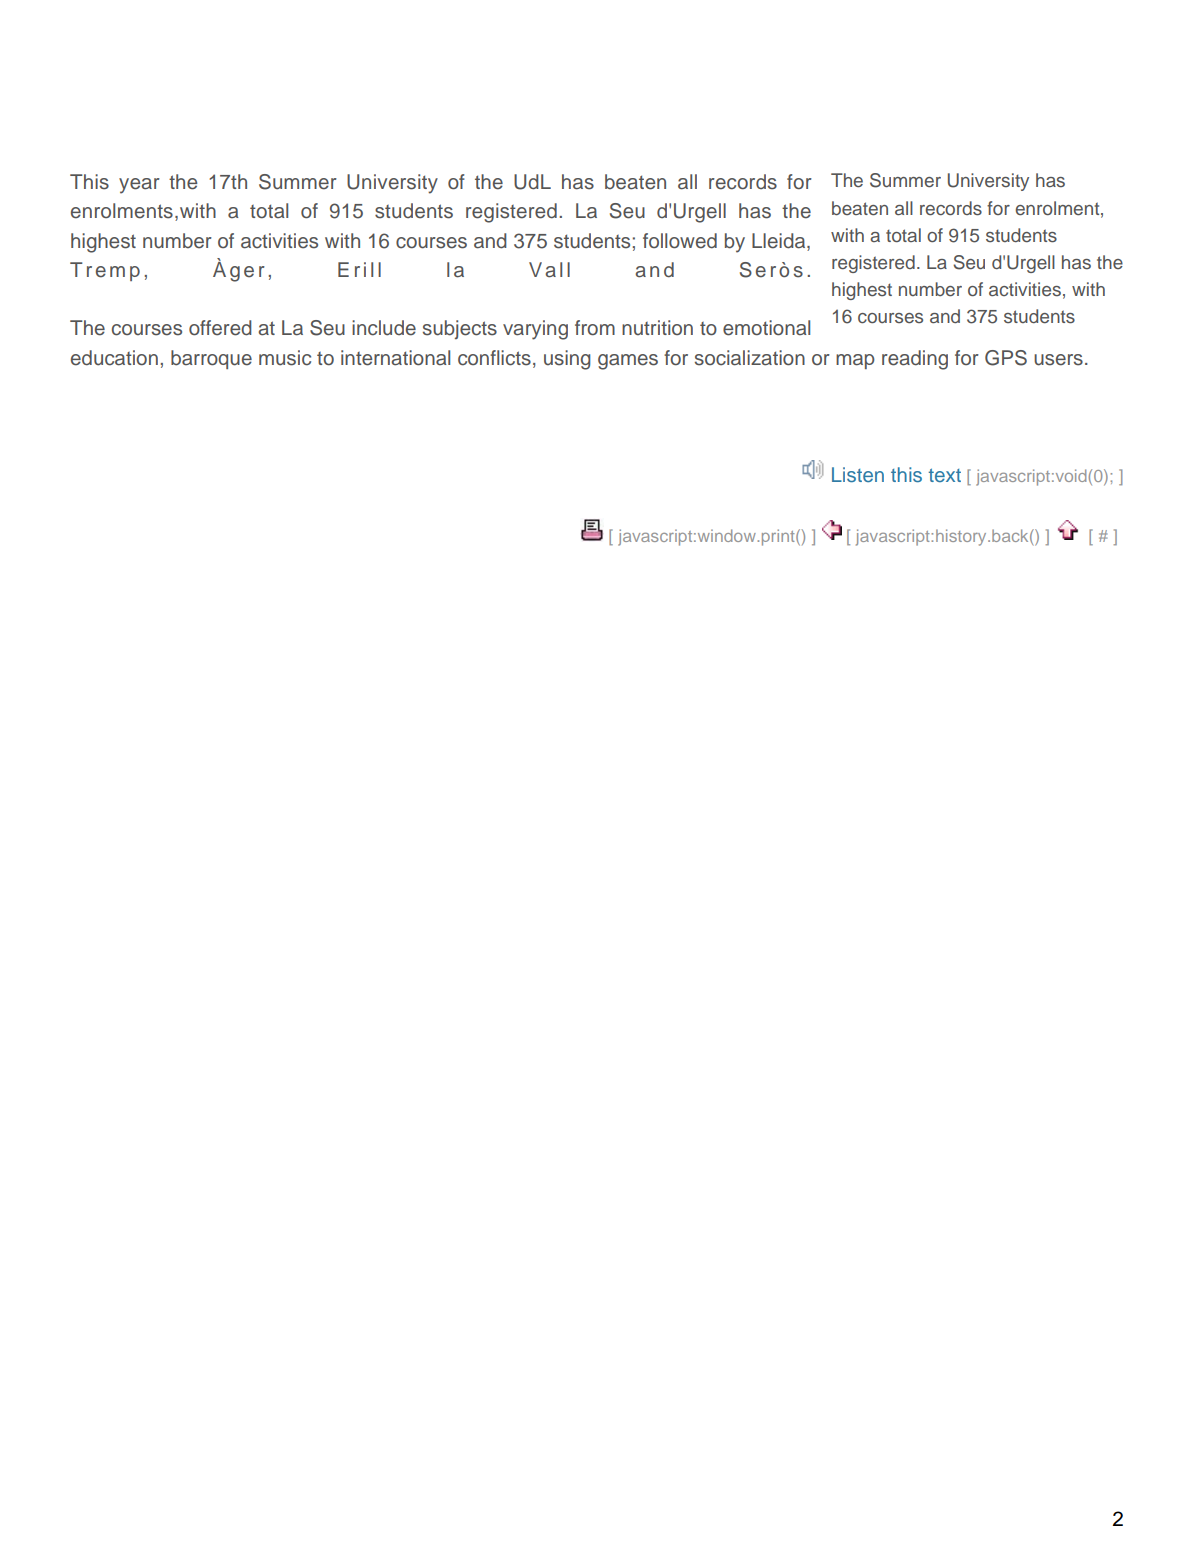 The image size is (1194, 1545). I want to click on Listen, so click(858, 474).
